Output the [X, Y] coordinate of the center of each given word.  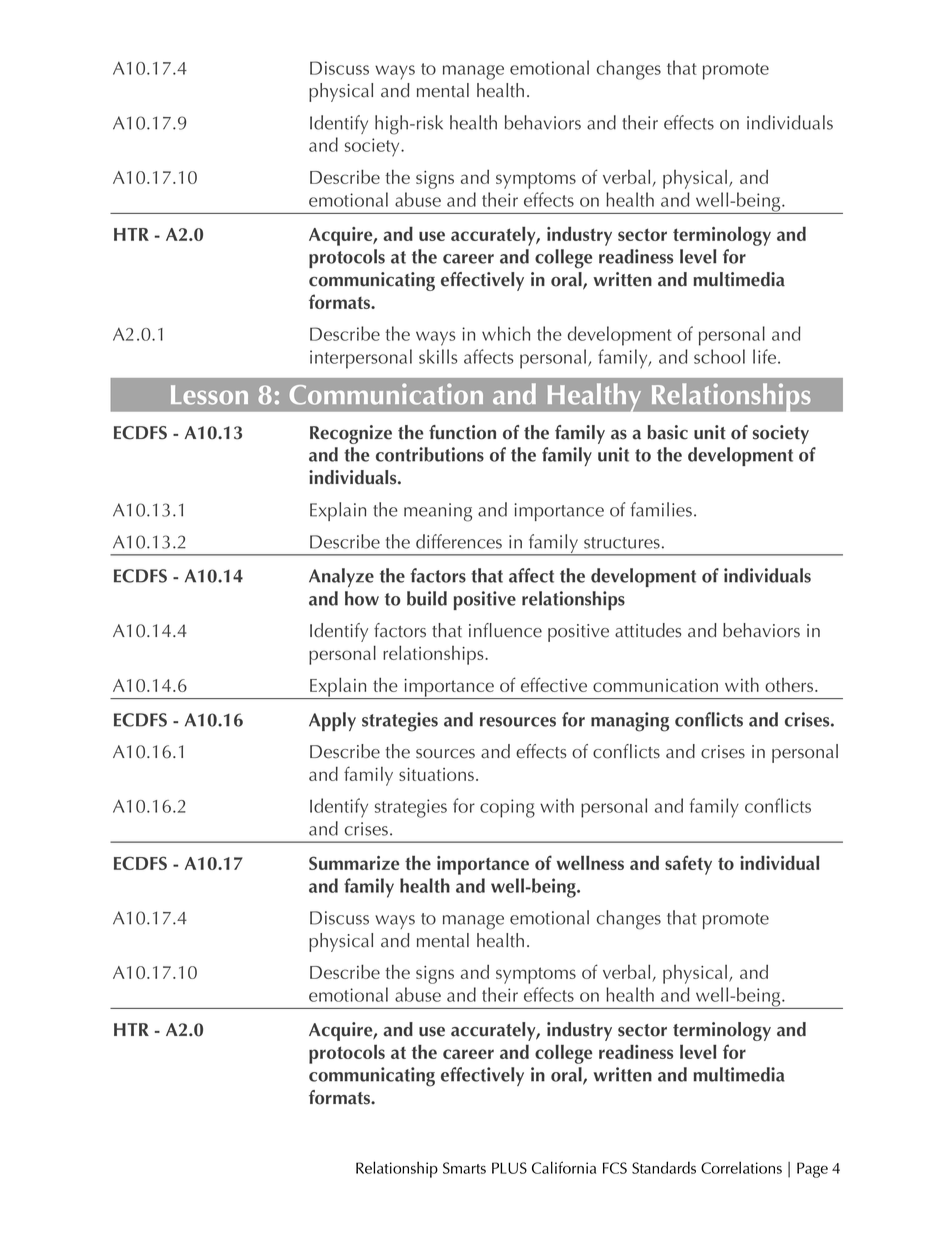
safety [688, 865]
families [661, 509]
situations [436, 774]
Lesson [209, 395]
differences [459, 541]
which [506, 333]
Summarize [354, 863]
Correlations [741, 1167]
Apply [332, 721]
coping [507, 808]
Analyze [341, 577]
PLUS [509, 1168]
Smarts [464, 1168]
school [719, 356]
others [790, 685]
